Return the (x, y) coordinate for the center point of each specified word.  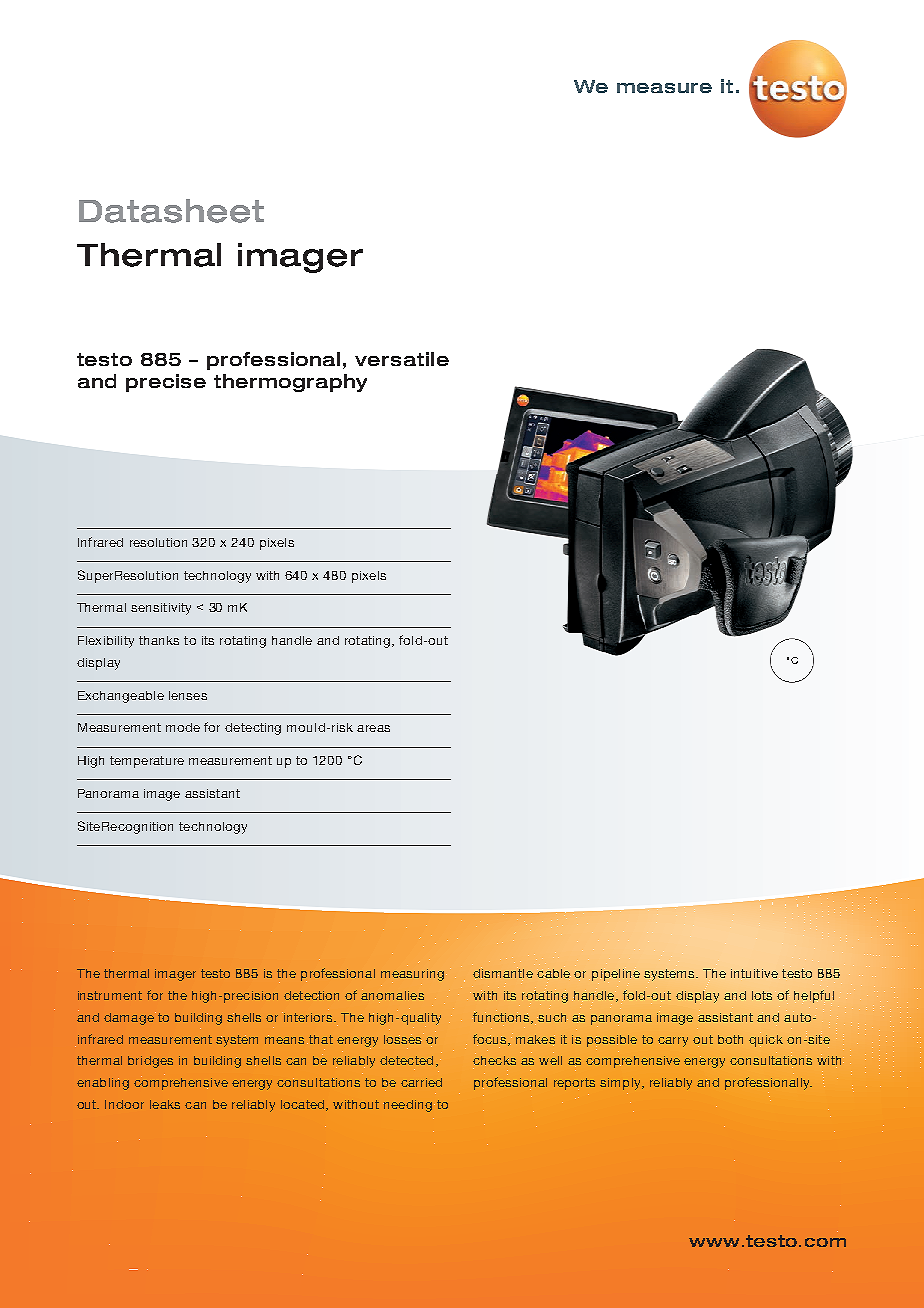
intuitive (755, 974)
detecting (253, 729)
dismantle (503, 974)
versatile (402, 359)
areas (373, 728)
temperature (147, 762)
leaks (165, 1104)
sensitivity (161, 609)
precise (166, 383)
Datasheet (171, 211)
